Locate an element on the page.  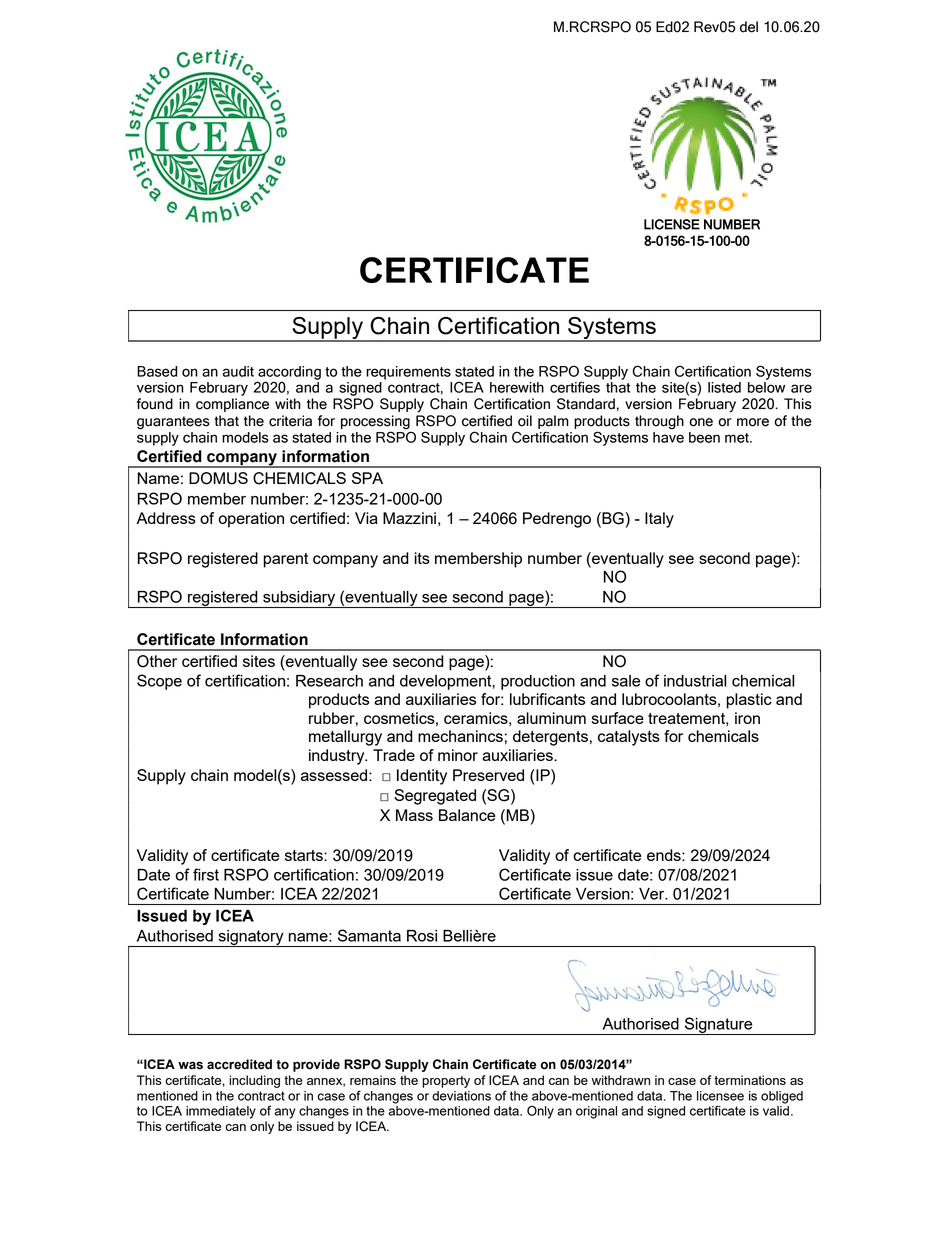
industry is located at coordinates (338, 757).
